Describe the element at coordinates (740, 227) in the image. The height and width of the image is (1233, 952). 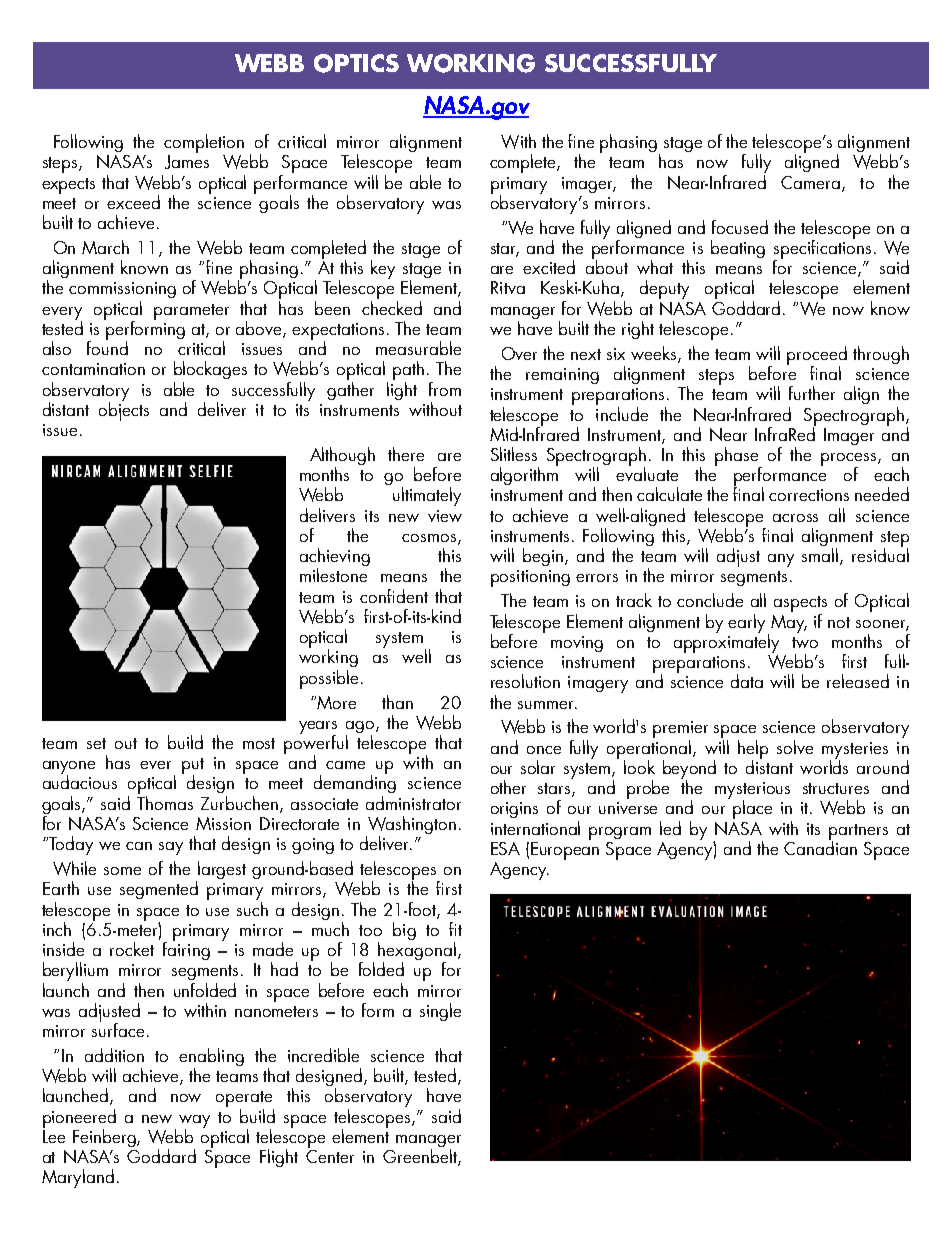
I see `focused` at that location.
